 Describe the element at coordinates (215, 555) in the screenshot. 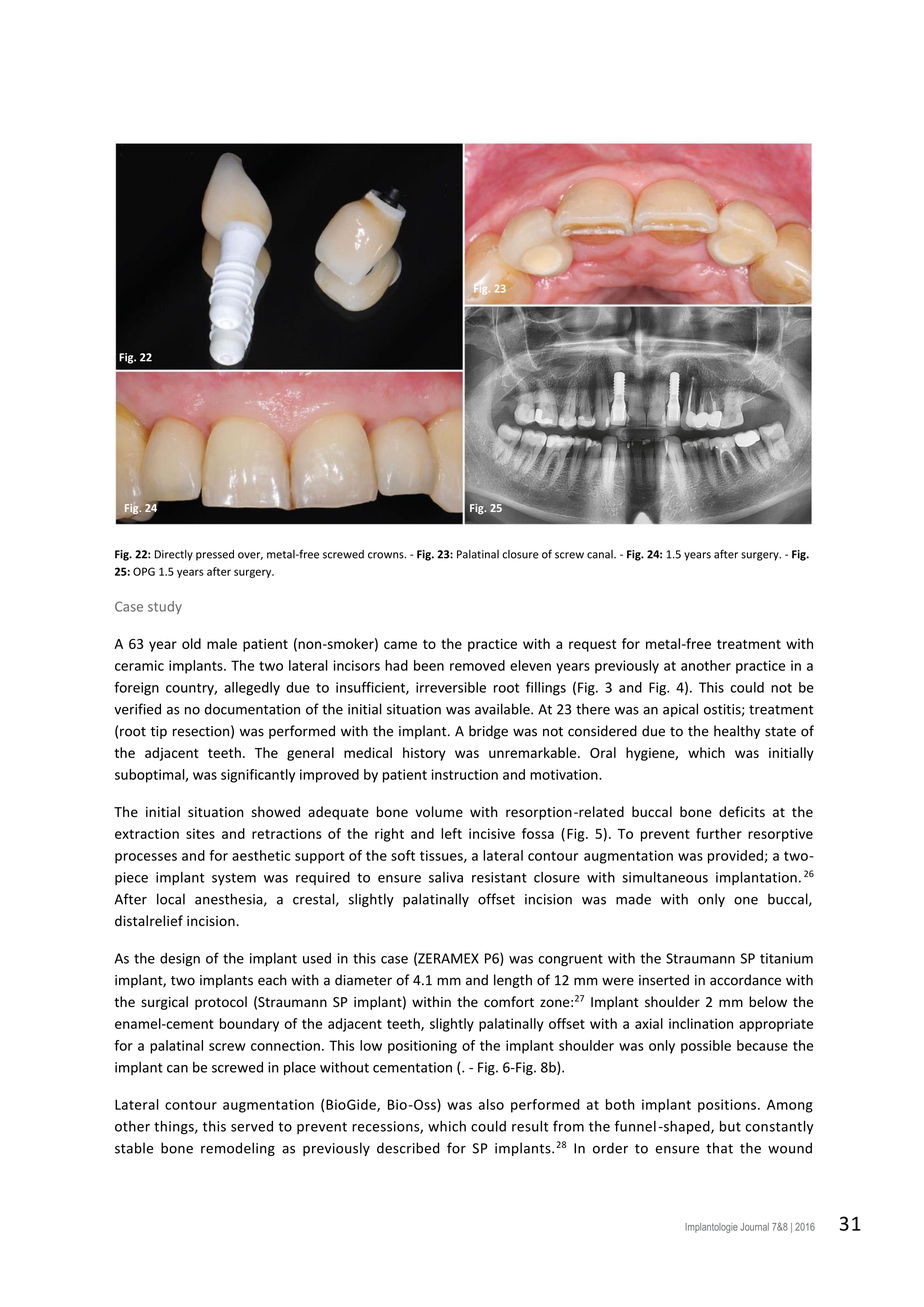

I see `pressed` at that location.
